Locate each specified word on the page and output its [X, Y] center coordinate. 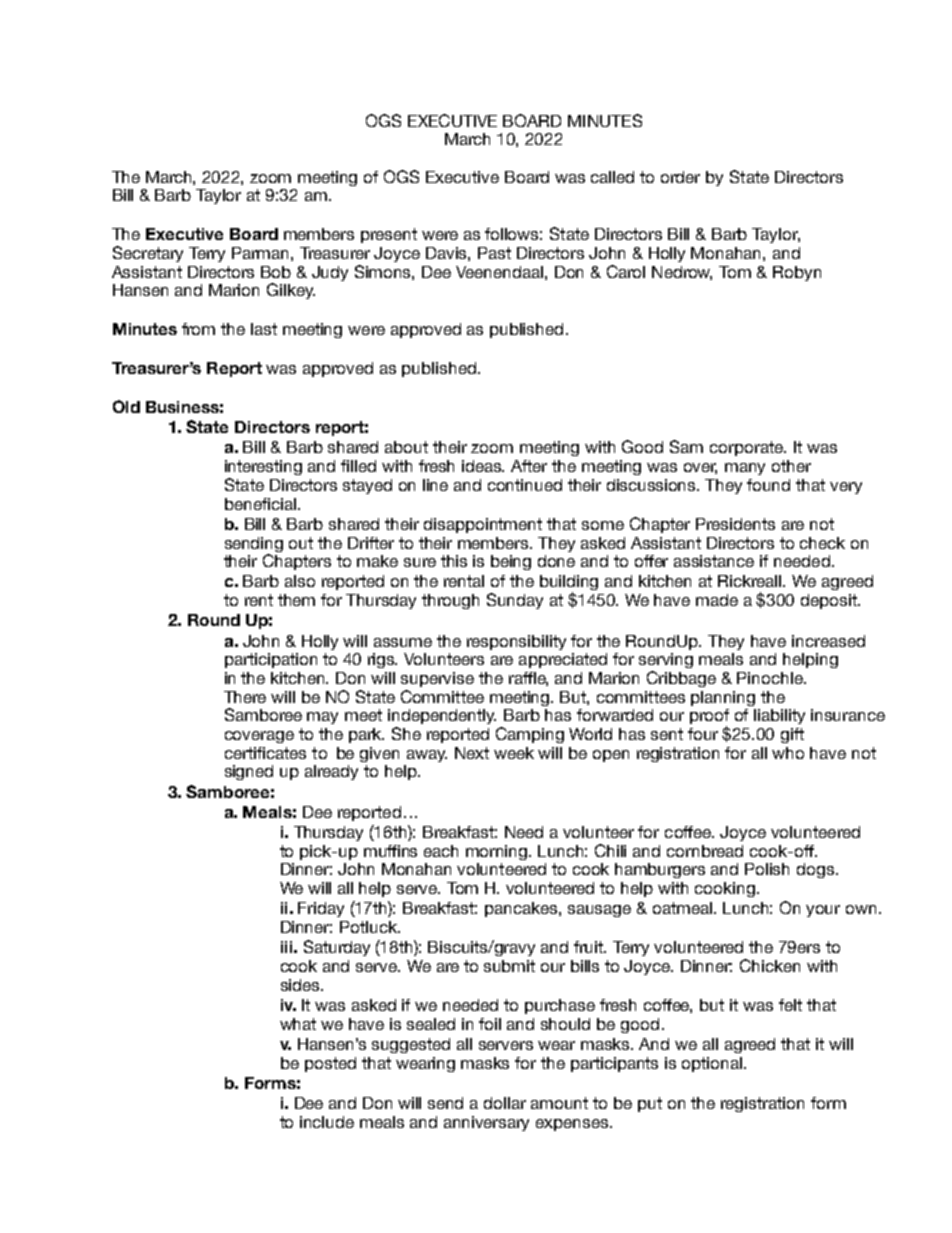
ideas [483, 466]
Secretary [148, 254]
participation [271, 660]
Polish [767, 869]
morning [498, 852]
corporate [747, 448]
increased [828, 641]
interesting [263, 467]
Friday [321, 909]
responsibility [516, 642]
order [680, 177]
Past [494, 253]
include [327, 1122]
